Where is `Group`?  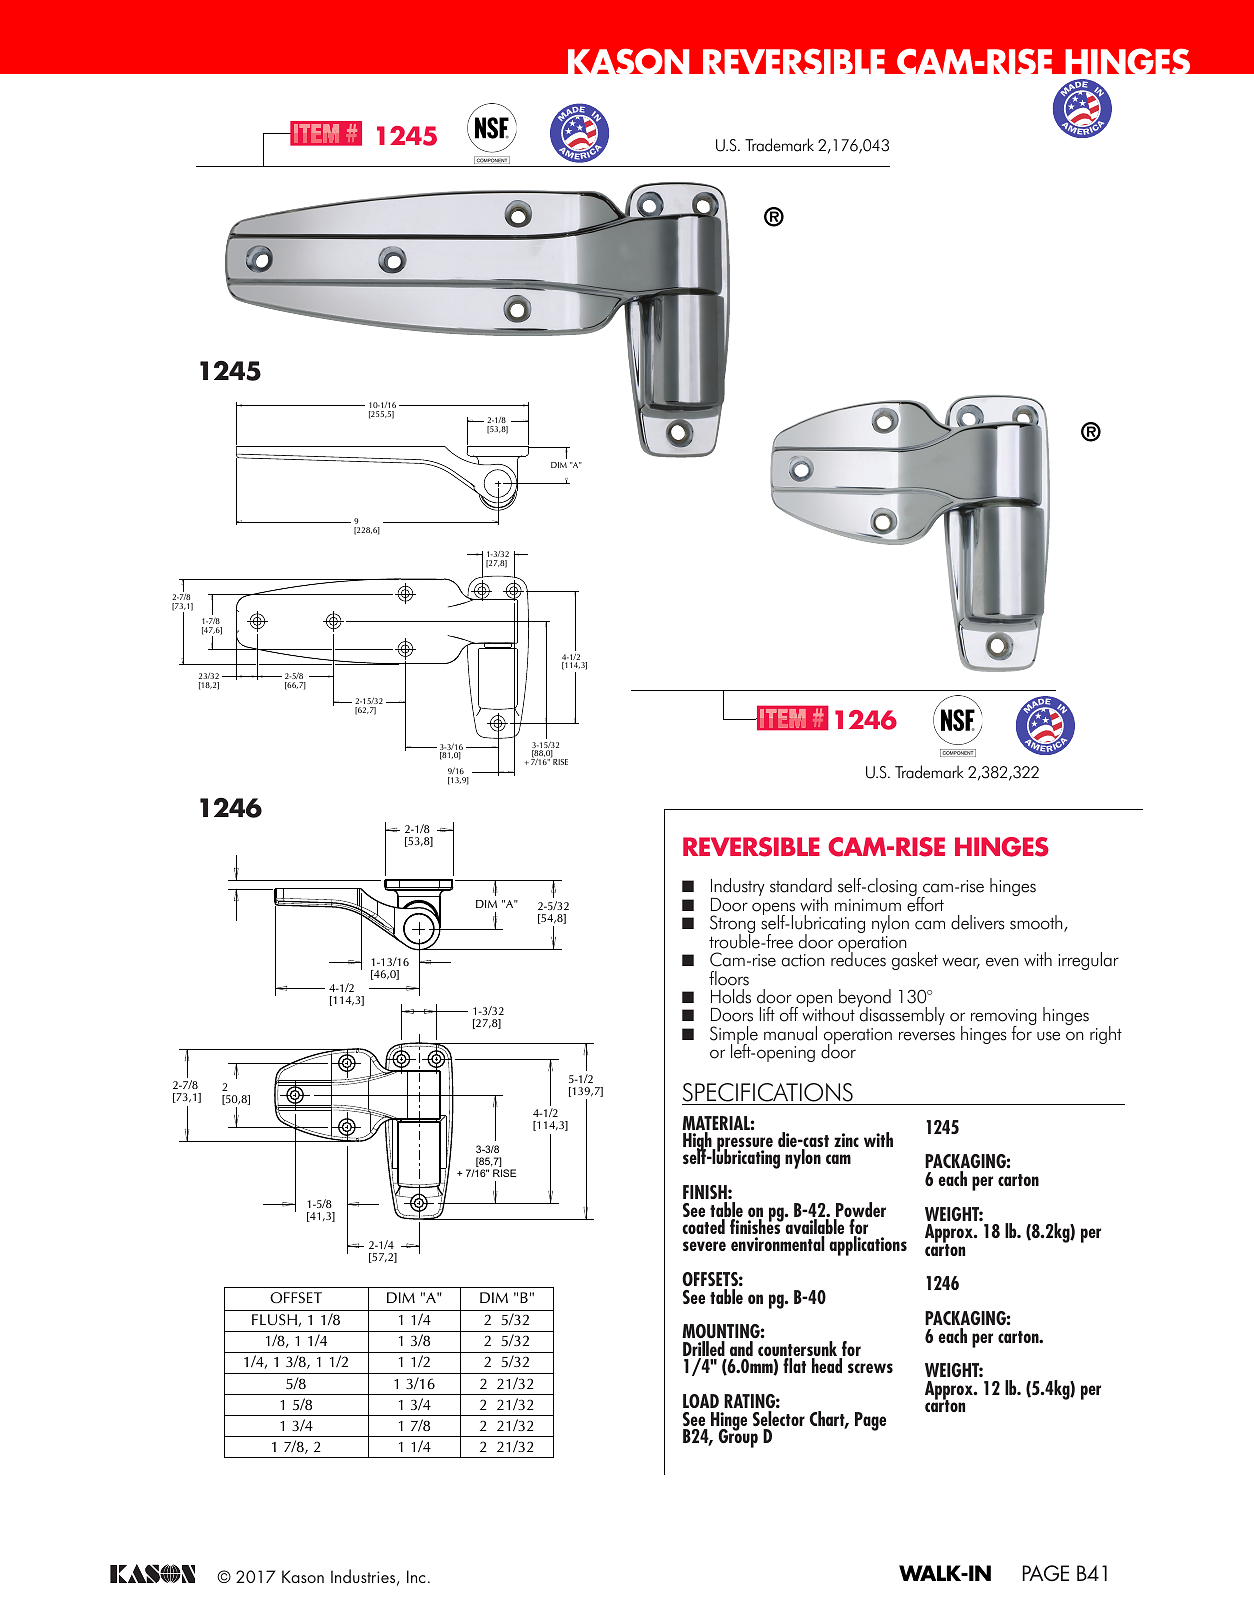
Group is located at coordinates (738, 1437).
